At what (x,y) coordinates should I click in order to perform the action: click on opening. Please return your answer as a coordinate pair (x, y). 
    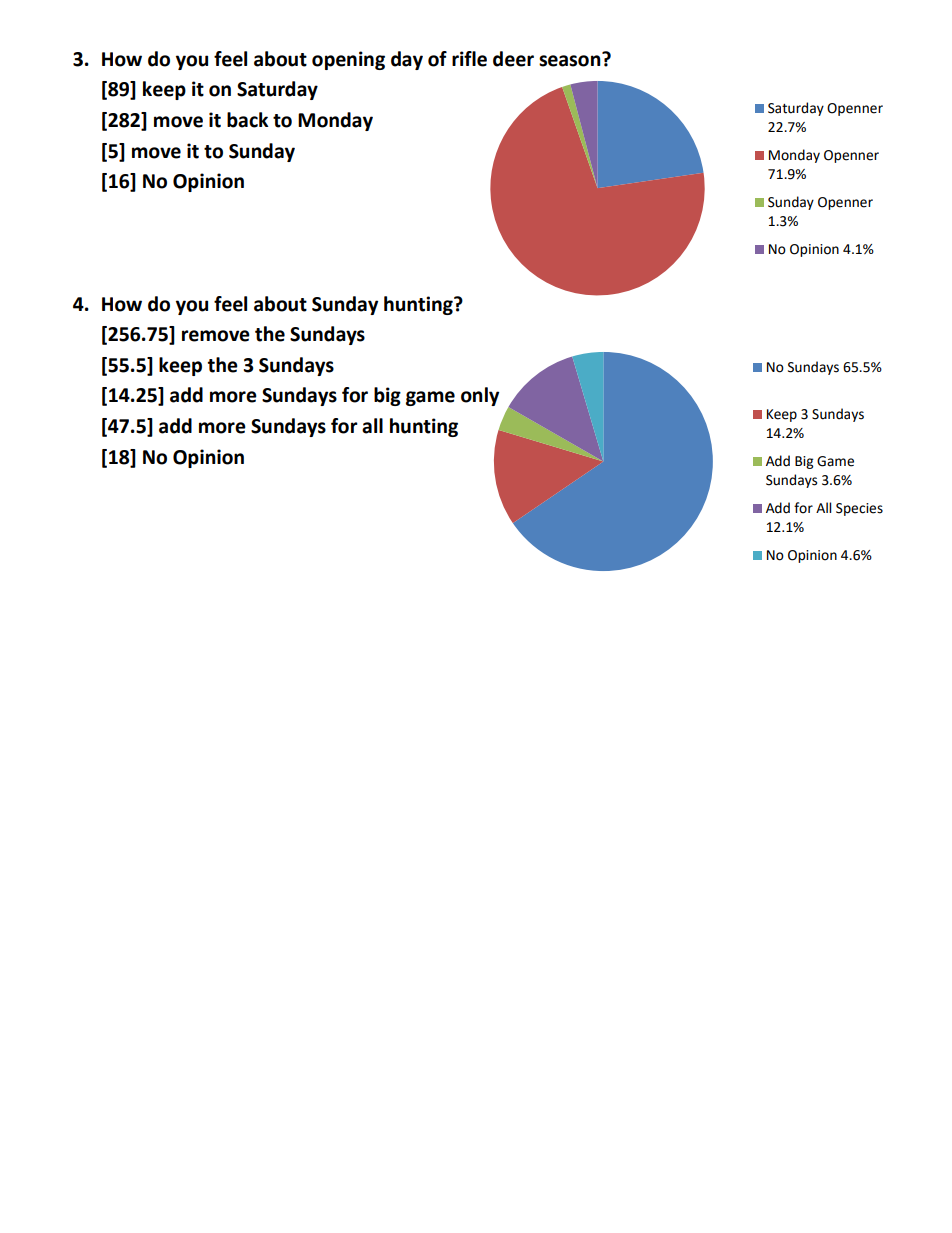
    Looking at the image, I should click on (348, 60).
